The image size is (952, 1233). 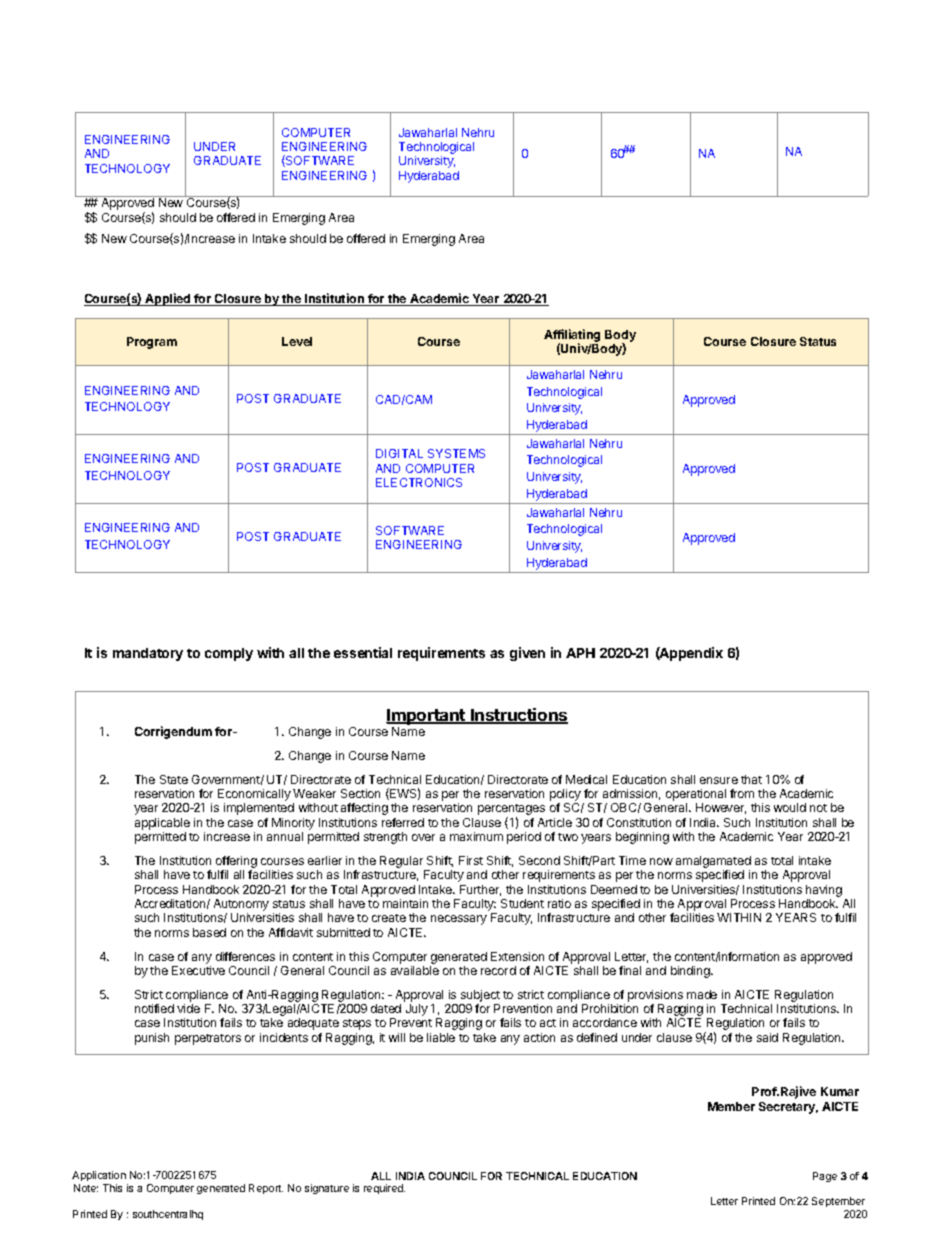 I want to click on State, so click(x=174, y=779).
